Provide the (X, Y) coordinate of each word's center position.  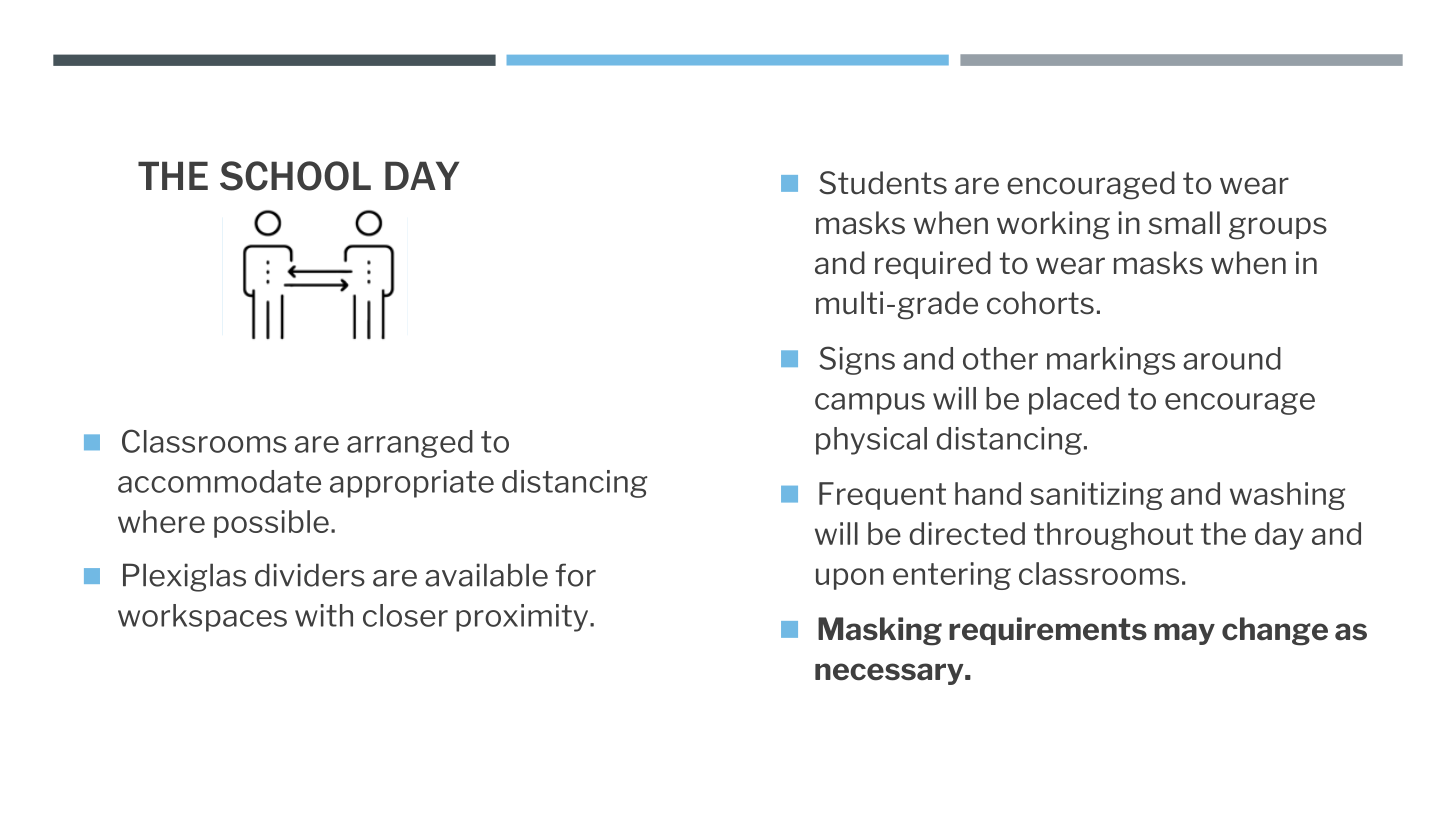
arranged (410, 444)
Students (883, 183)
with (324, 615)
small (1184, 223)
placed (1074, 401)
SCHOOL (295, 176)
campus (870, 404)
